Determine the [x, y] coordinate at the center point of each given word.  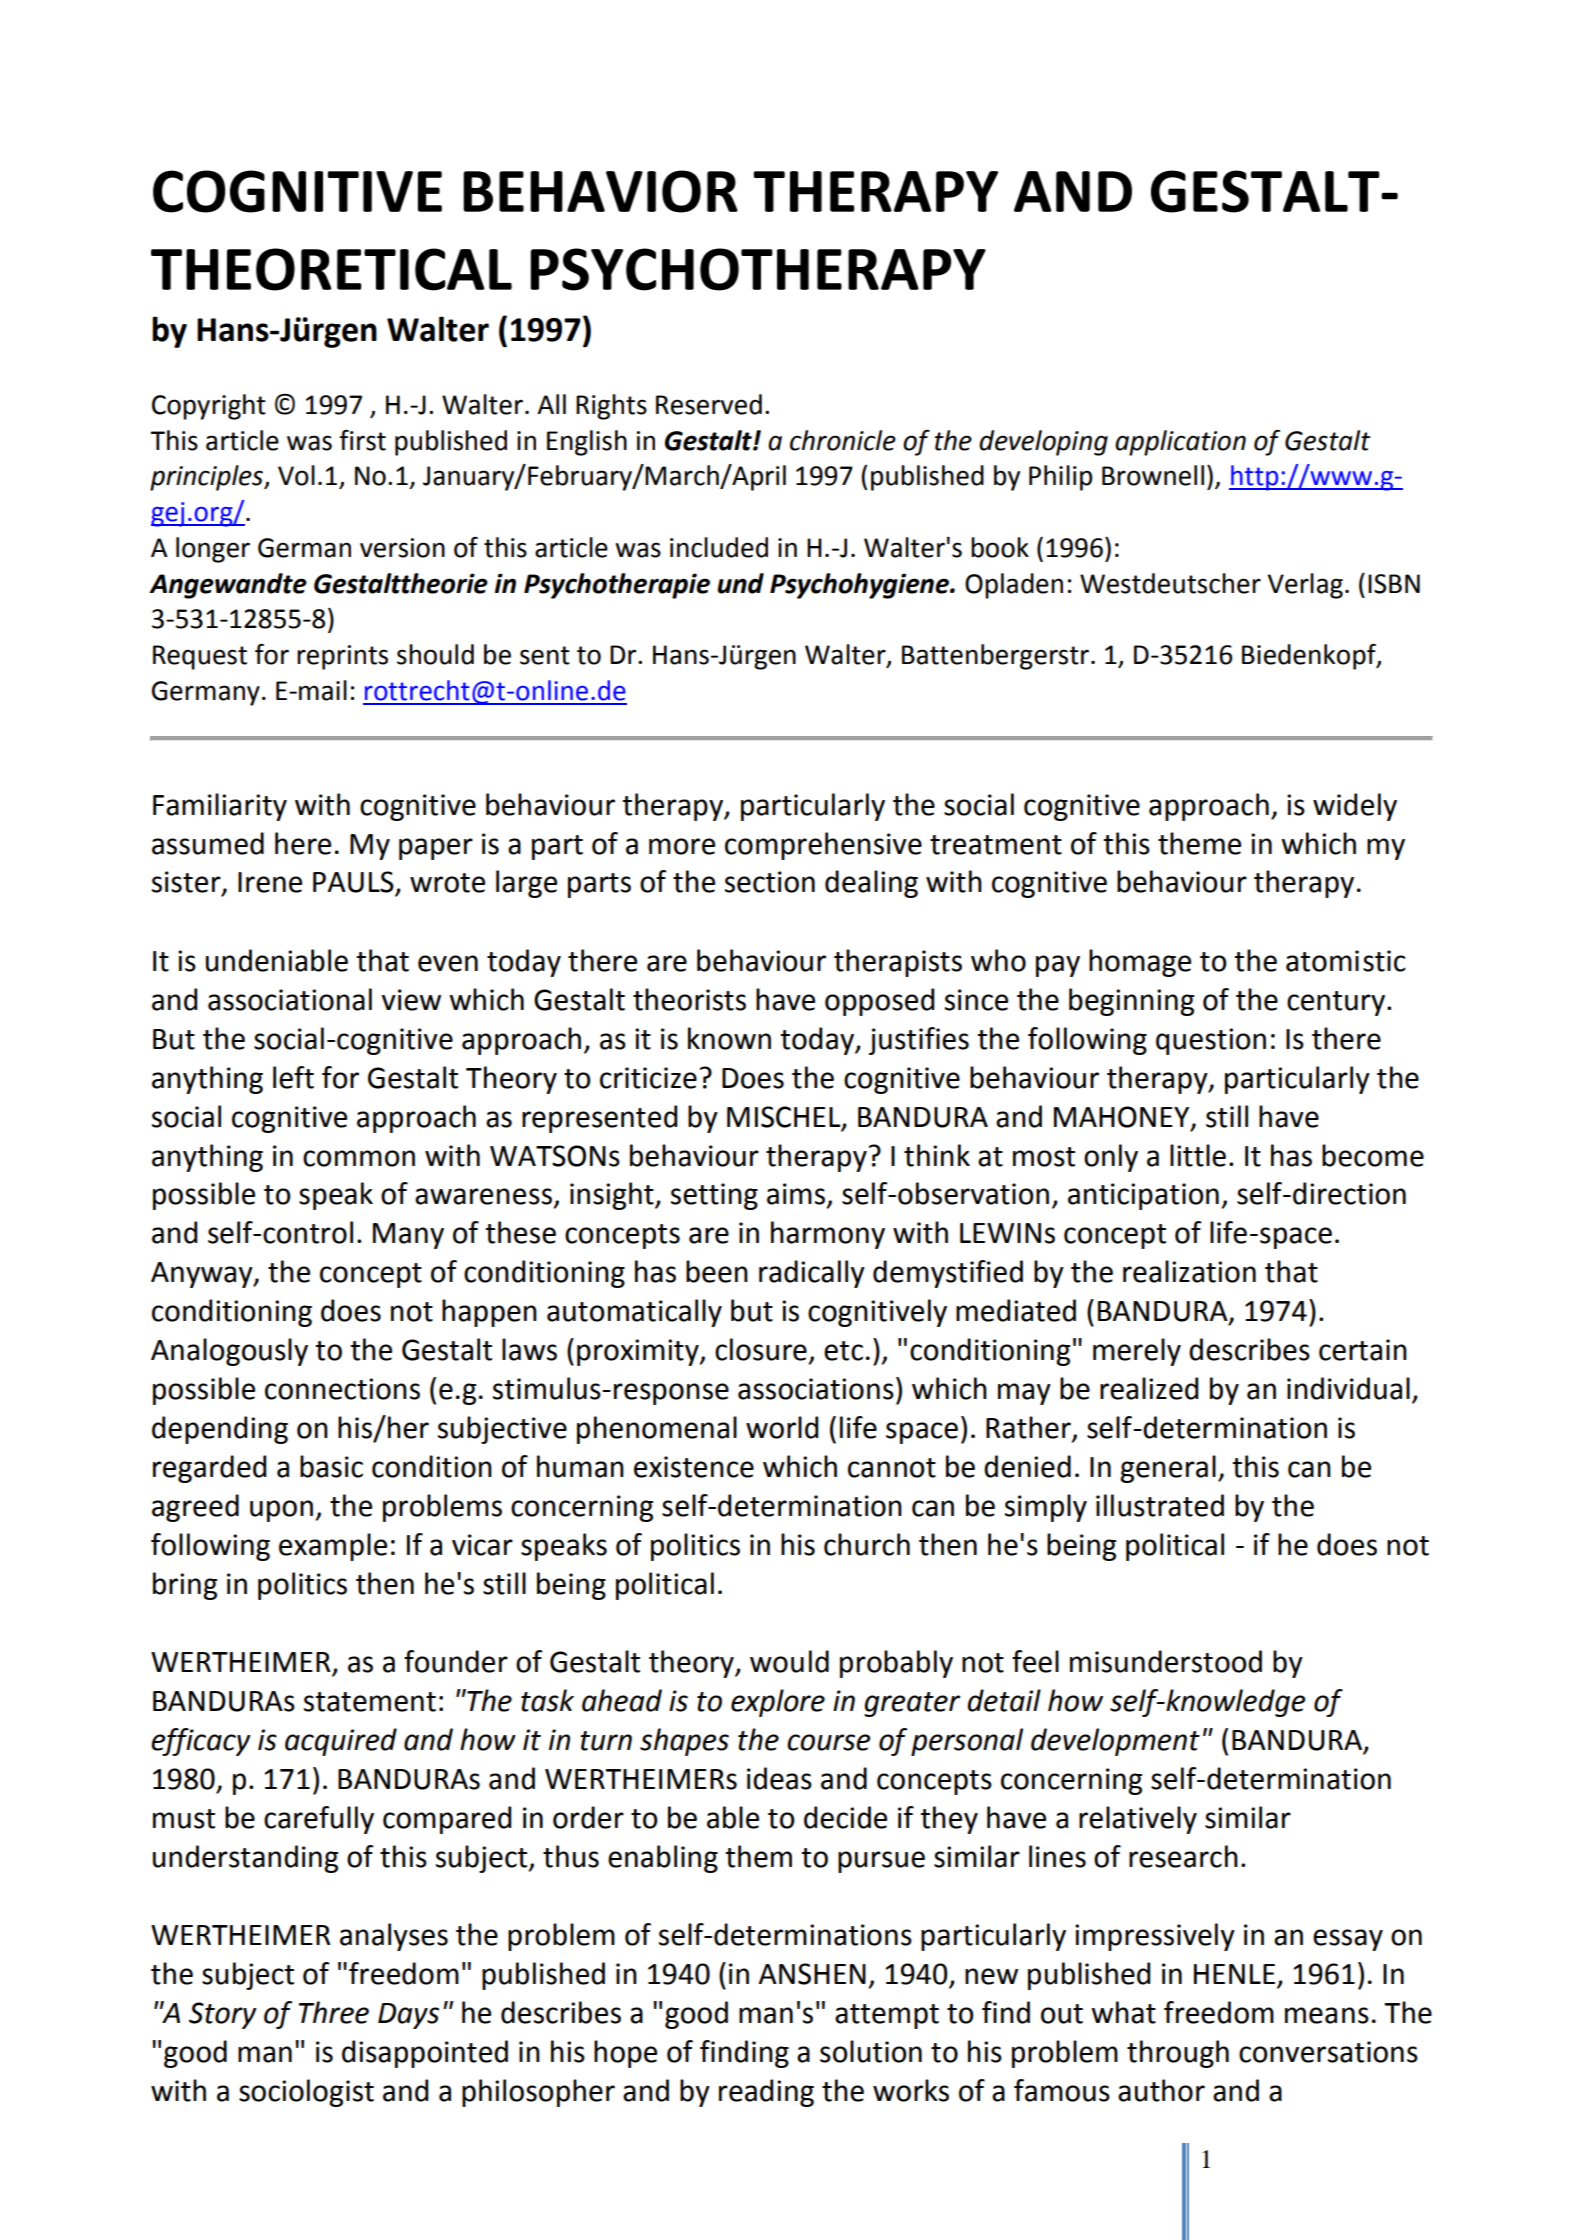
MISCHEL [785, 1117]
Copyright [209, 407]
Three [334, 2012]
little [1198, 1155]
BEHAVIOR [600, 191]
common [359, 1158]
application [1180, 443]
